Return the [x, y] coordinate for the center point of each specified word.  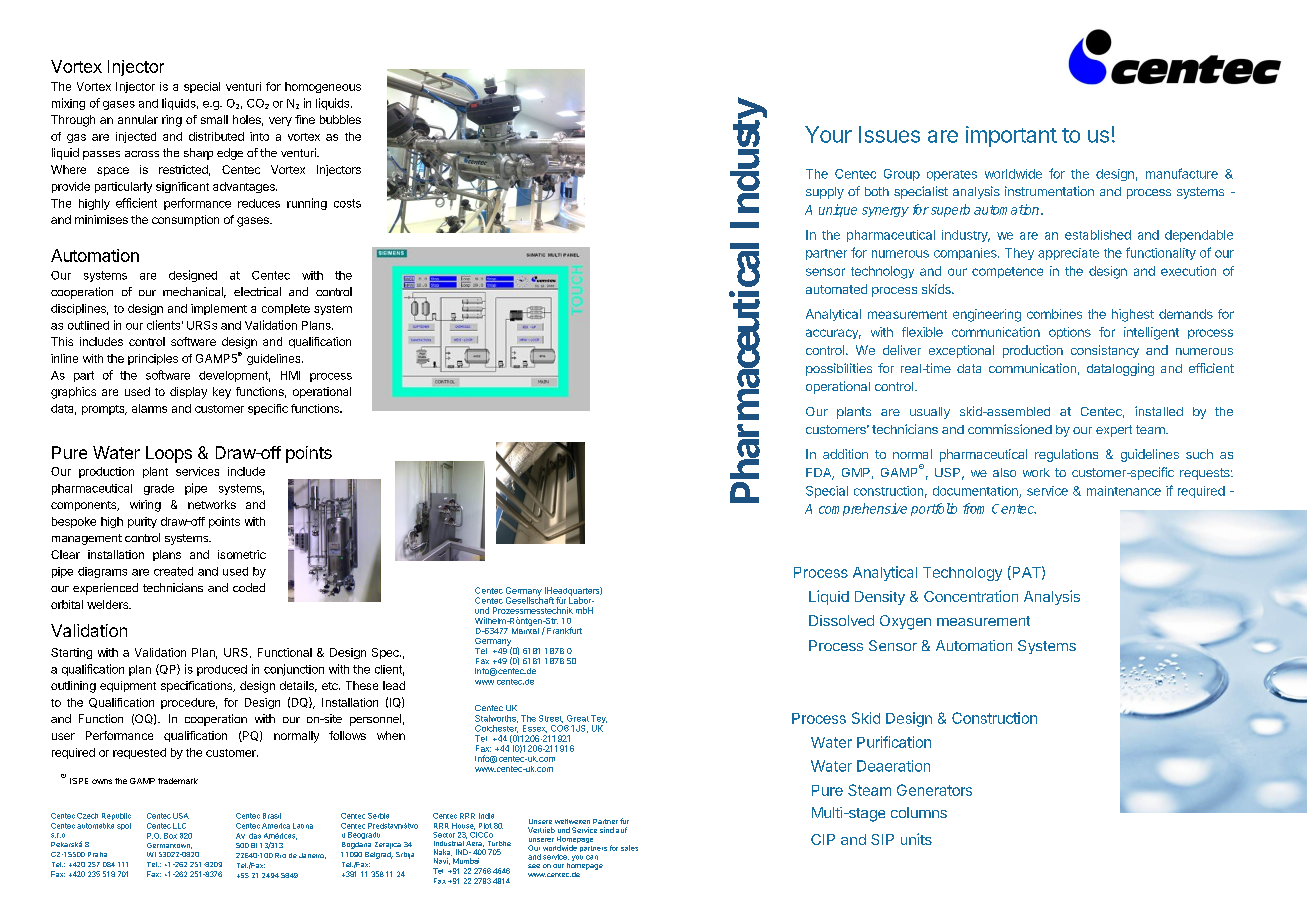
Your [828, 134]
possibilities [839, 369]
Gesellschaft [530, 599]
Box [170, 836]
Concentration [971, 596]
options [1070, 333]
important [1011, 136]
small [214, 119]
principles [153, 359]
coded [249, 587]
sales [629, 848]
